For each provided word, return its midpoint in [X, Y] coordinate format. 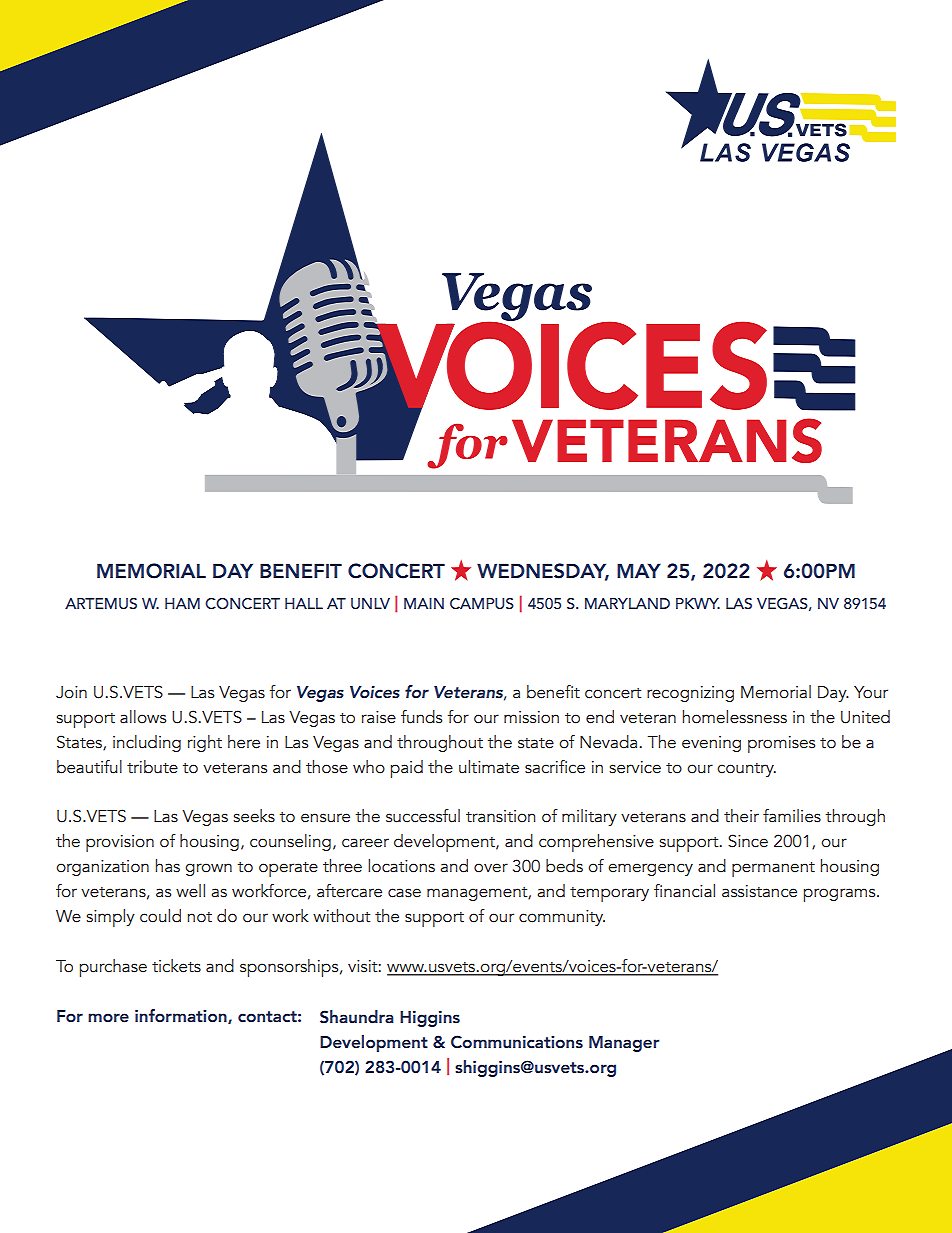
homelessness [735, 717]
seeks [254, 816]
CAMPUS [482, 604]
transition [500, 816]
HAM [182, 603]
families [792, 816]
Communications [517, 1042]
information [182, 1016]
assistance [759, 891]
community [562, 918]
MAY [639, 570]
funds [421, 717]
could [160, 916]
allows [143, 717]
